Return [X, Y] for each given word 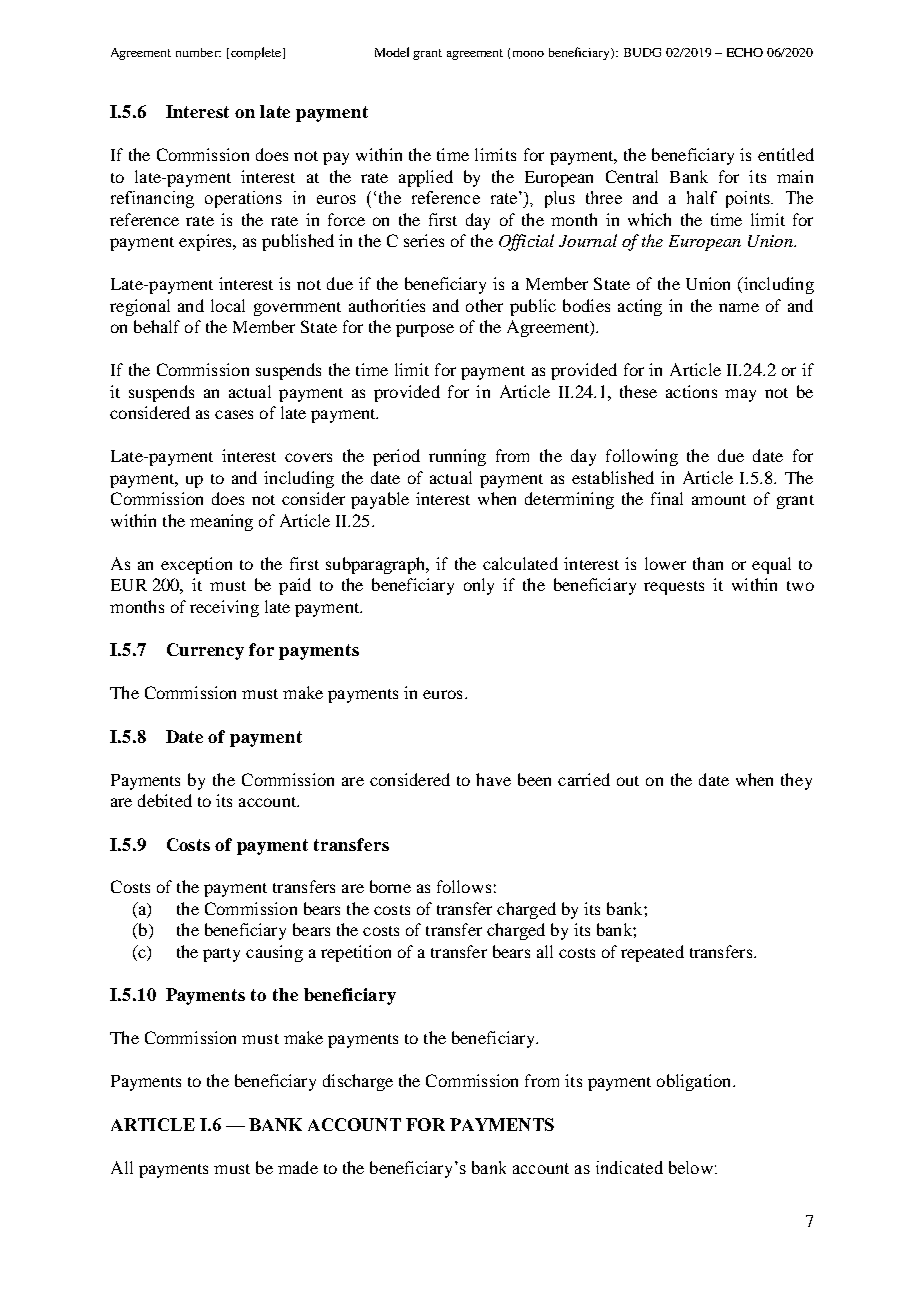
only [479, 586]
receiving [224, 608]
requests [674, 588]
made [298, 1167]
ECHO [745, 52]
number [198, 52]
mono [528, 54]
